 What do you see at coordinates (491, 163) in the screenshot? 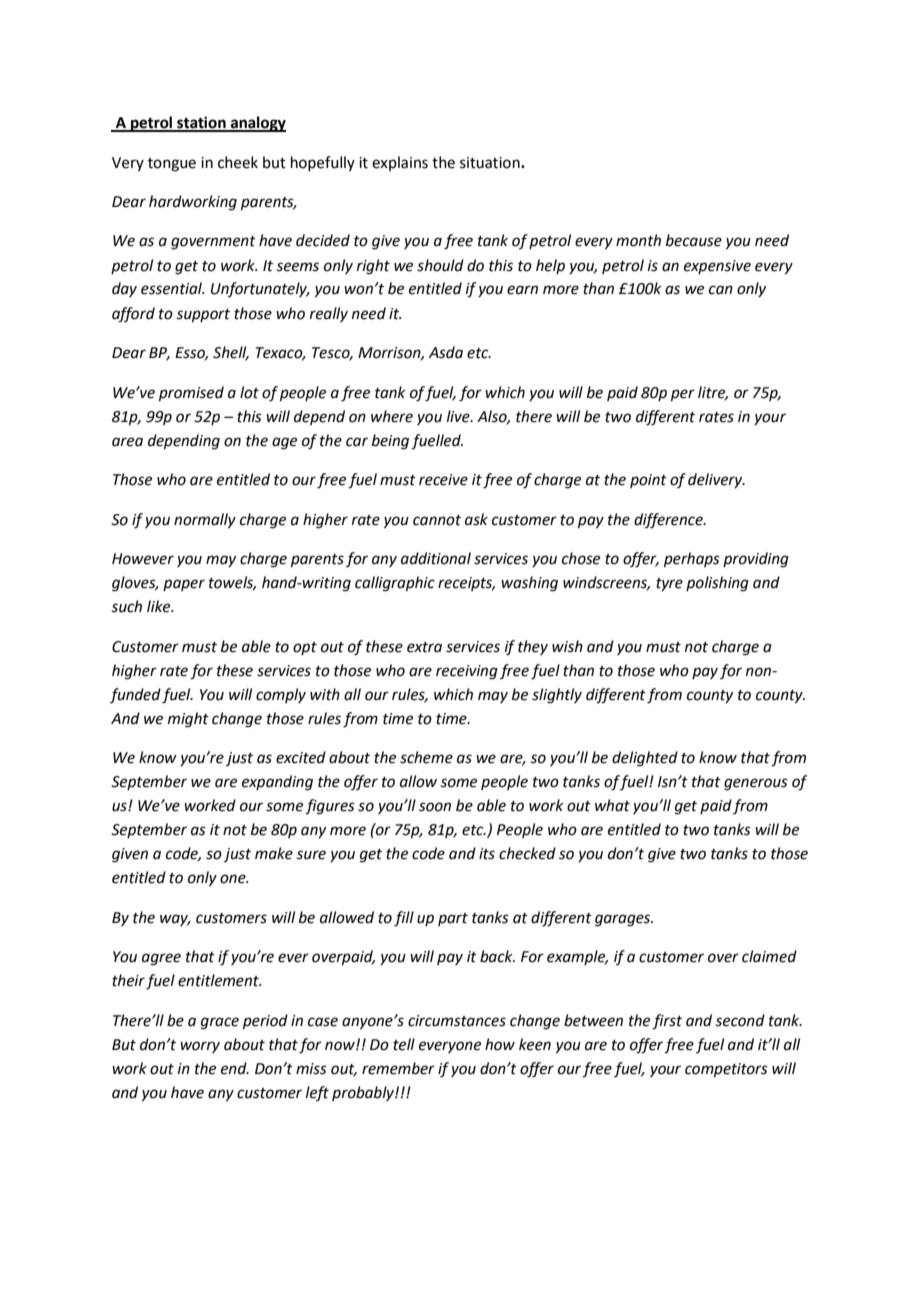
I see `situation` at bounding box center [491, 163].
